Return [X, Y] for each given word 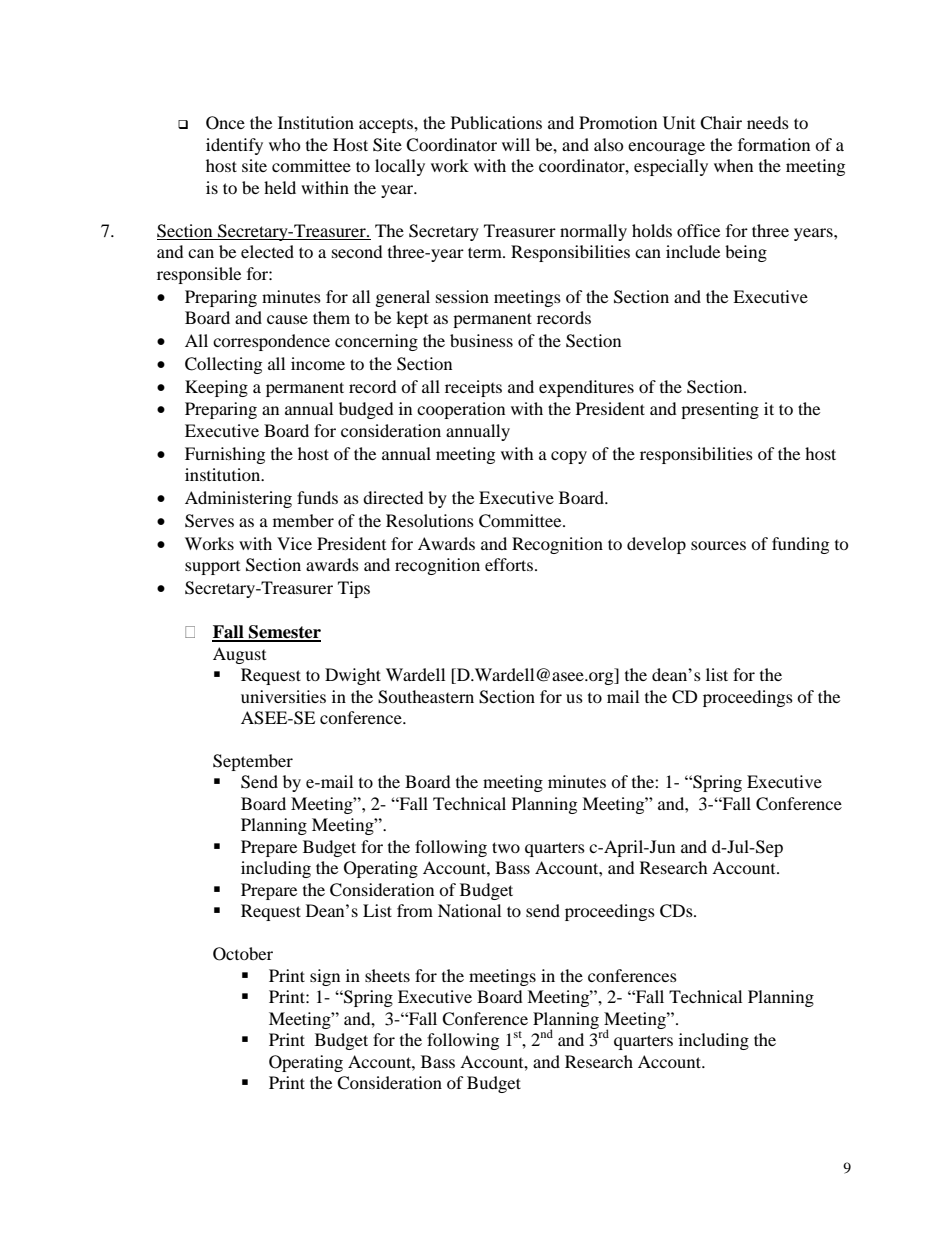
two [506, 847]
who [285, 144]
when [733, 165]
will [516, 144]
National [469, 910]
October [243, 954]
